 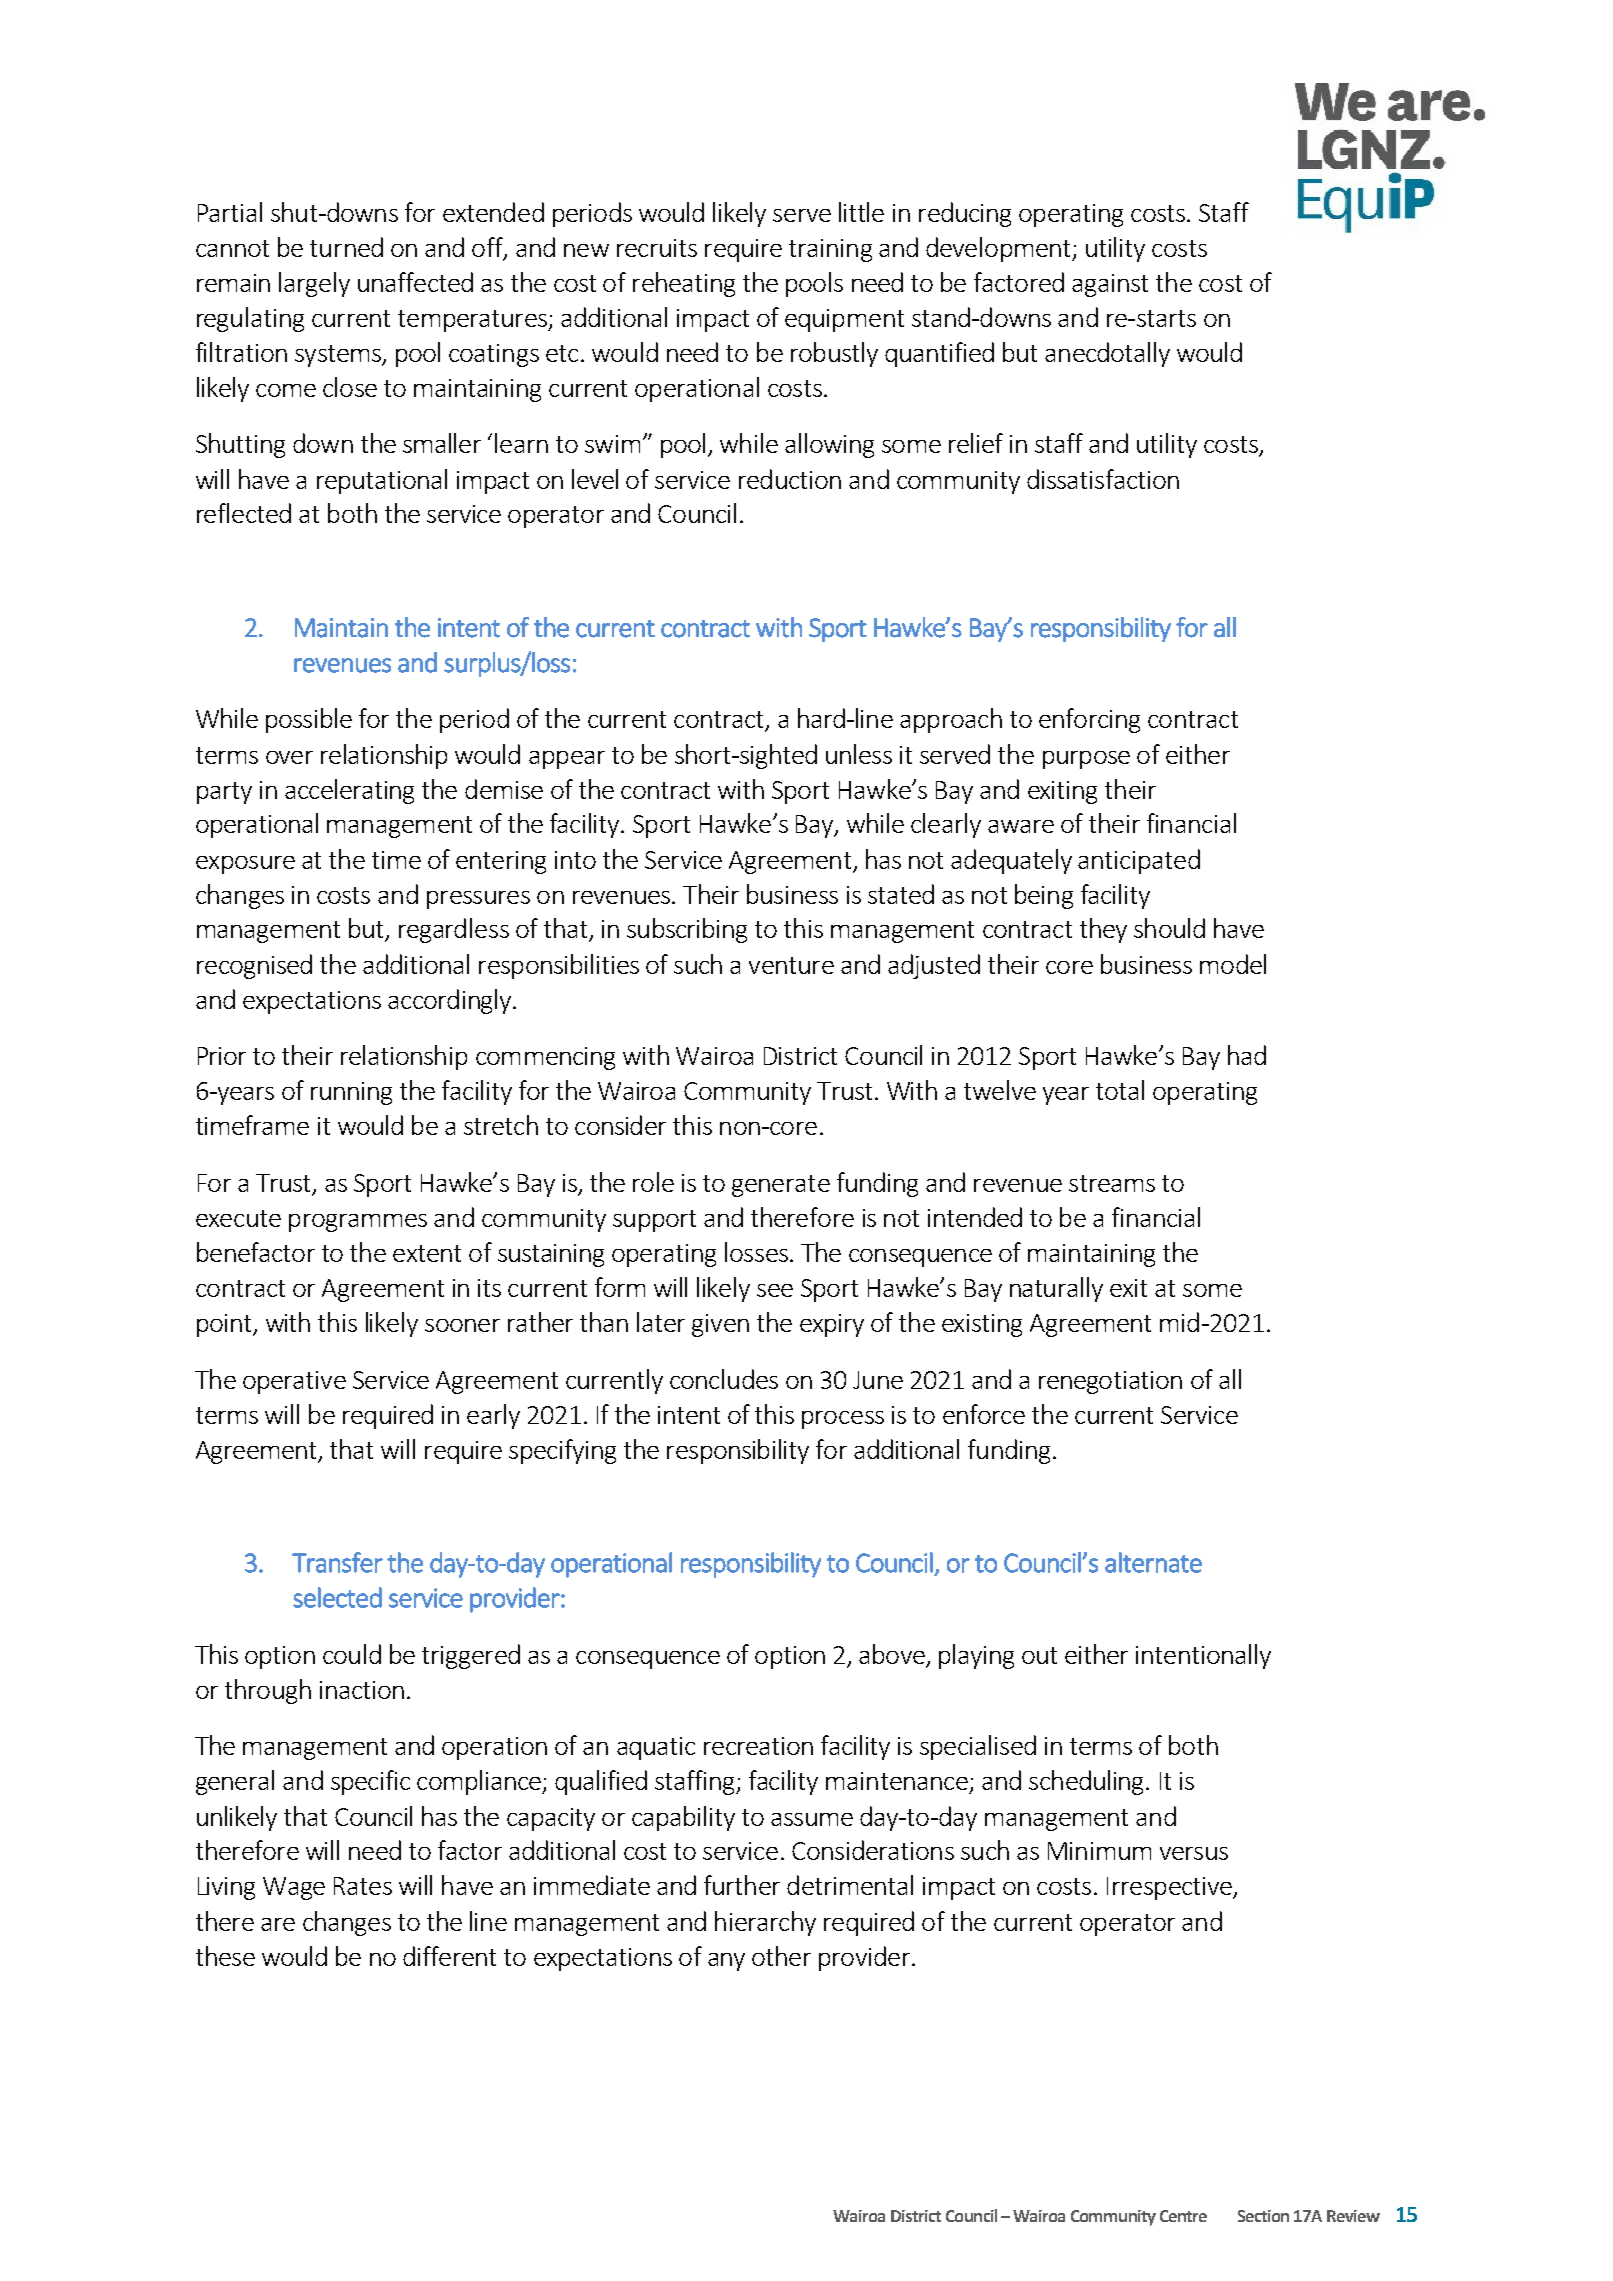 What do you see at coordinates (843, 1420) in the page?
I see `process` at bounding box center [843, 1420].
